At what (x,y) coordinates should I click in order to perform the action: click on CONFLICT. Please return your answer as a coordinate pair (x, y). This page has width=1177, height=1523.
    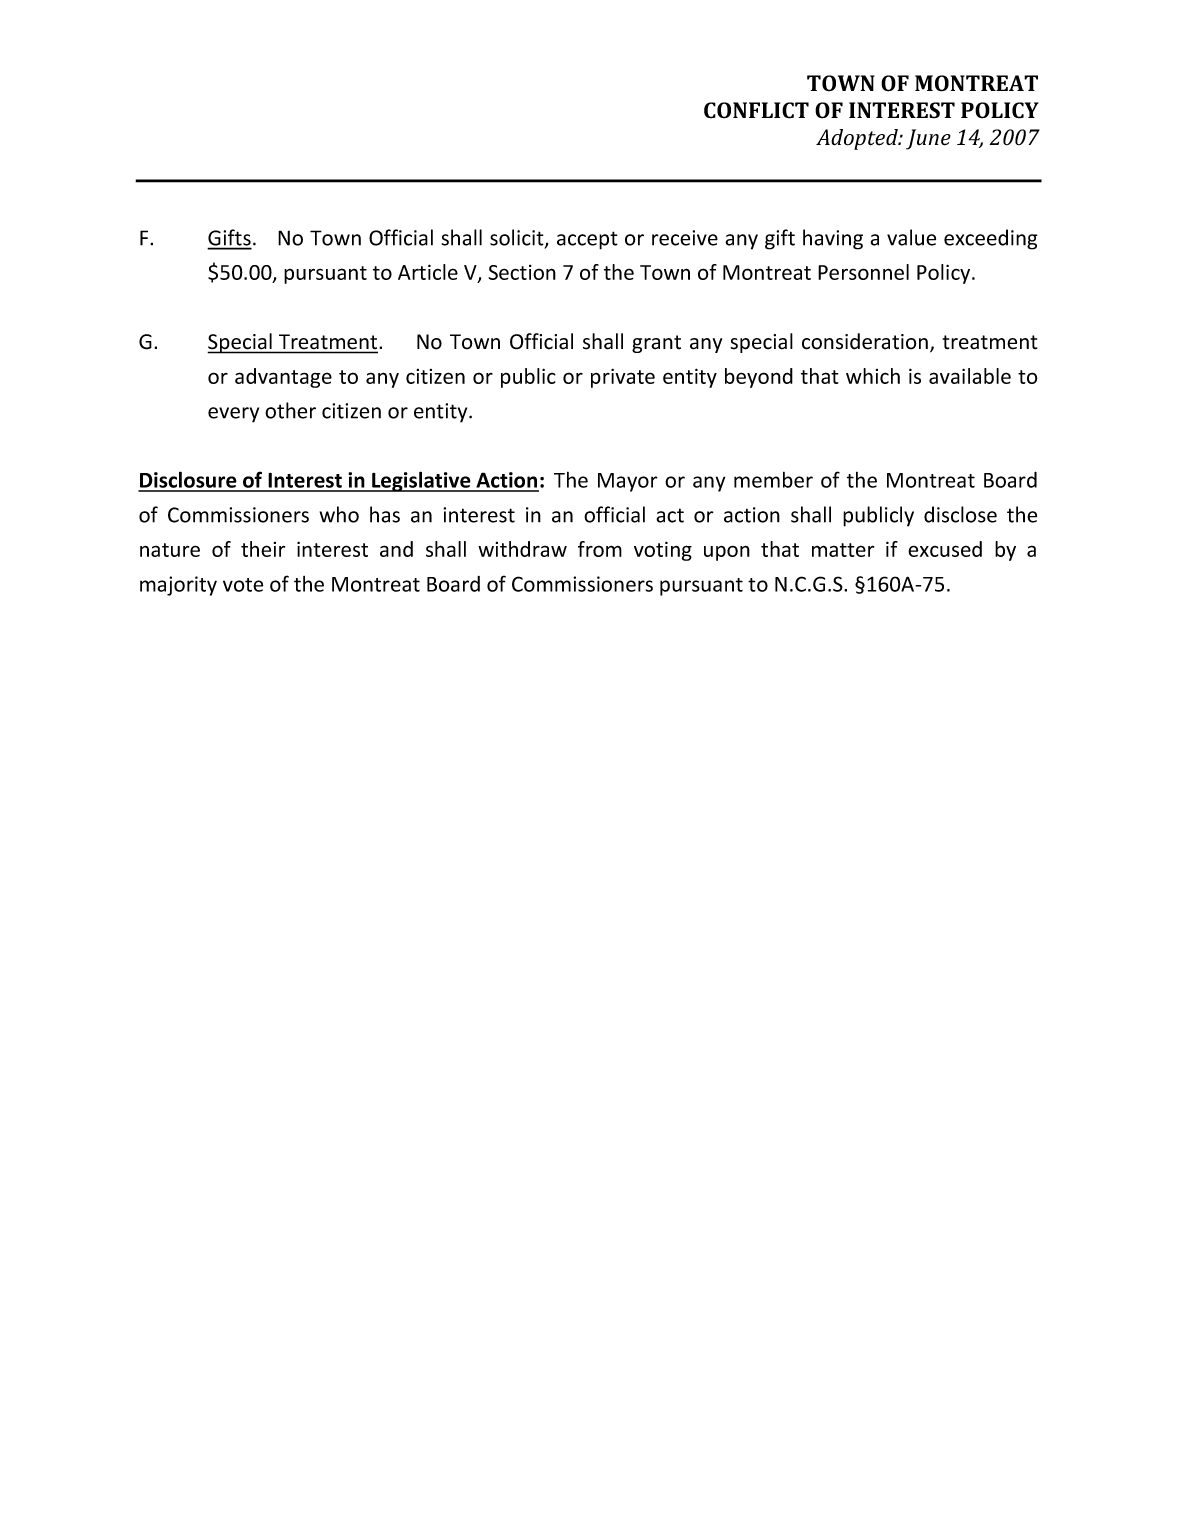
    Looking at the image, I should click on (756, 110).
